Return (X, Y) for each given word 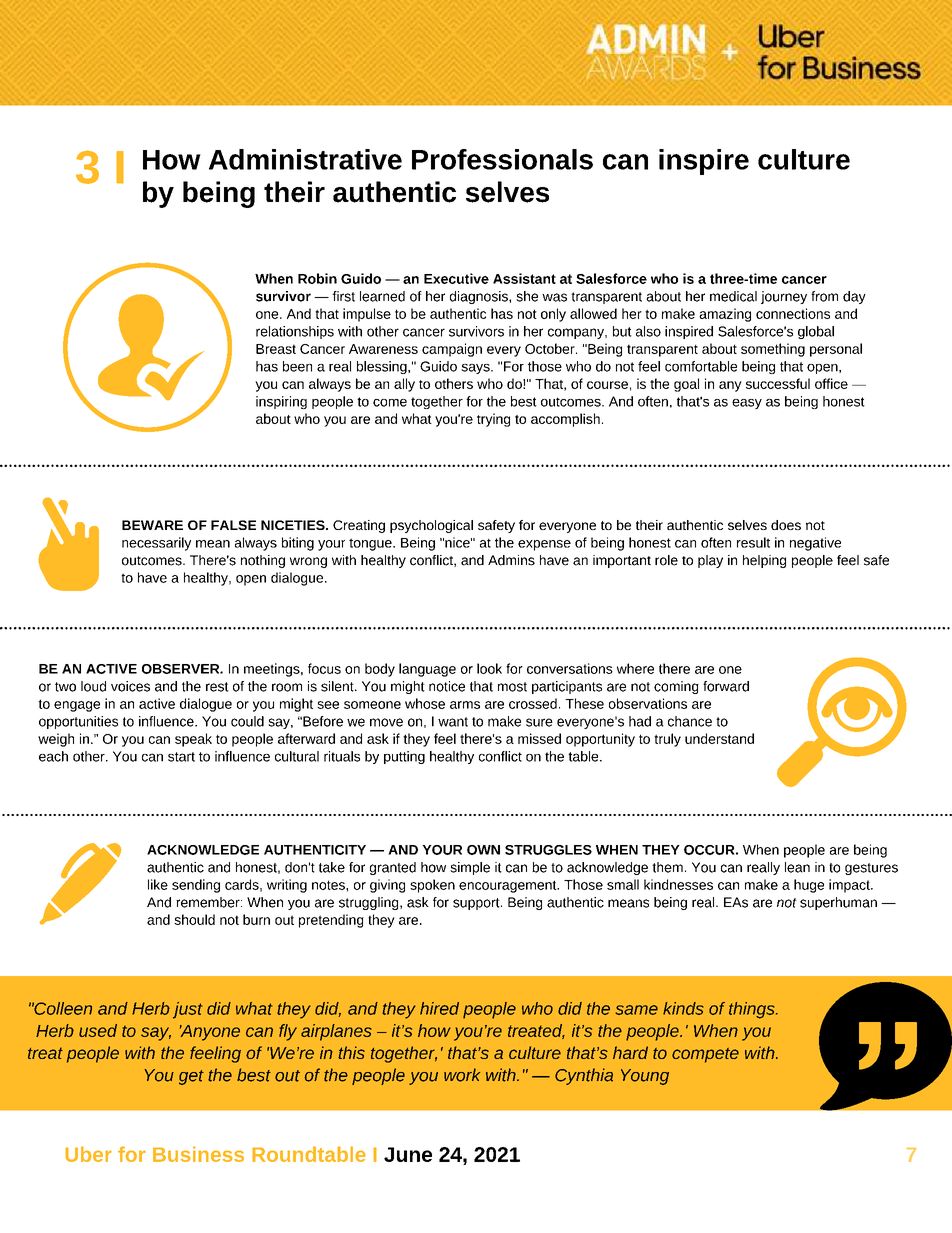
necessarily (156, 544)
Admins (511, 560)
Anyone (210, 1033)
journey (784, 297)
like (158, 884)
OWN (483, 850)
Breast (276, 349)
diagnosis (480, 297)
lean (797, 867)
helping (764, 561)
